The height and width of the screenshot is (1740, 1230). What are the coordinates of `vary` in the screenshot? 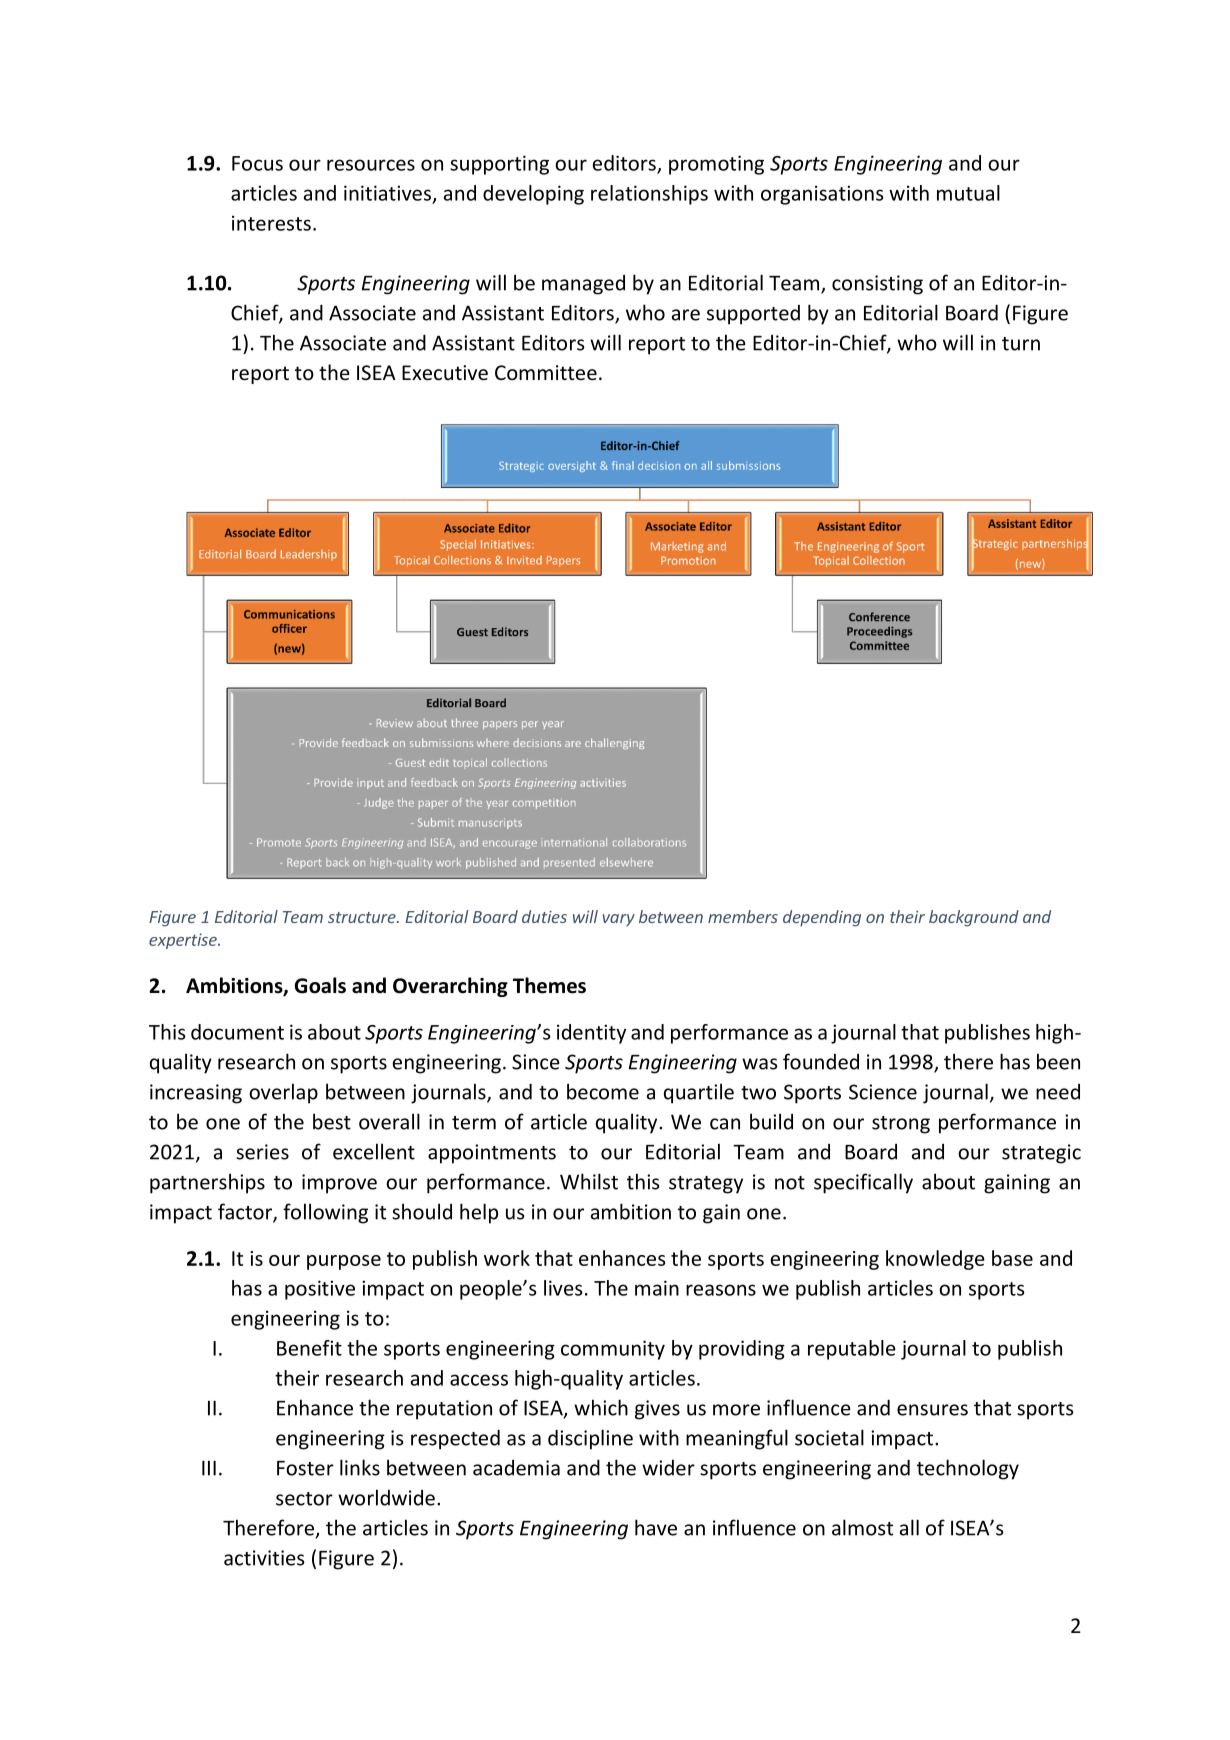 It's located at (619, 920).
